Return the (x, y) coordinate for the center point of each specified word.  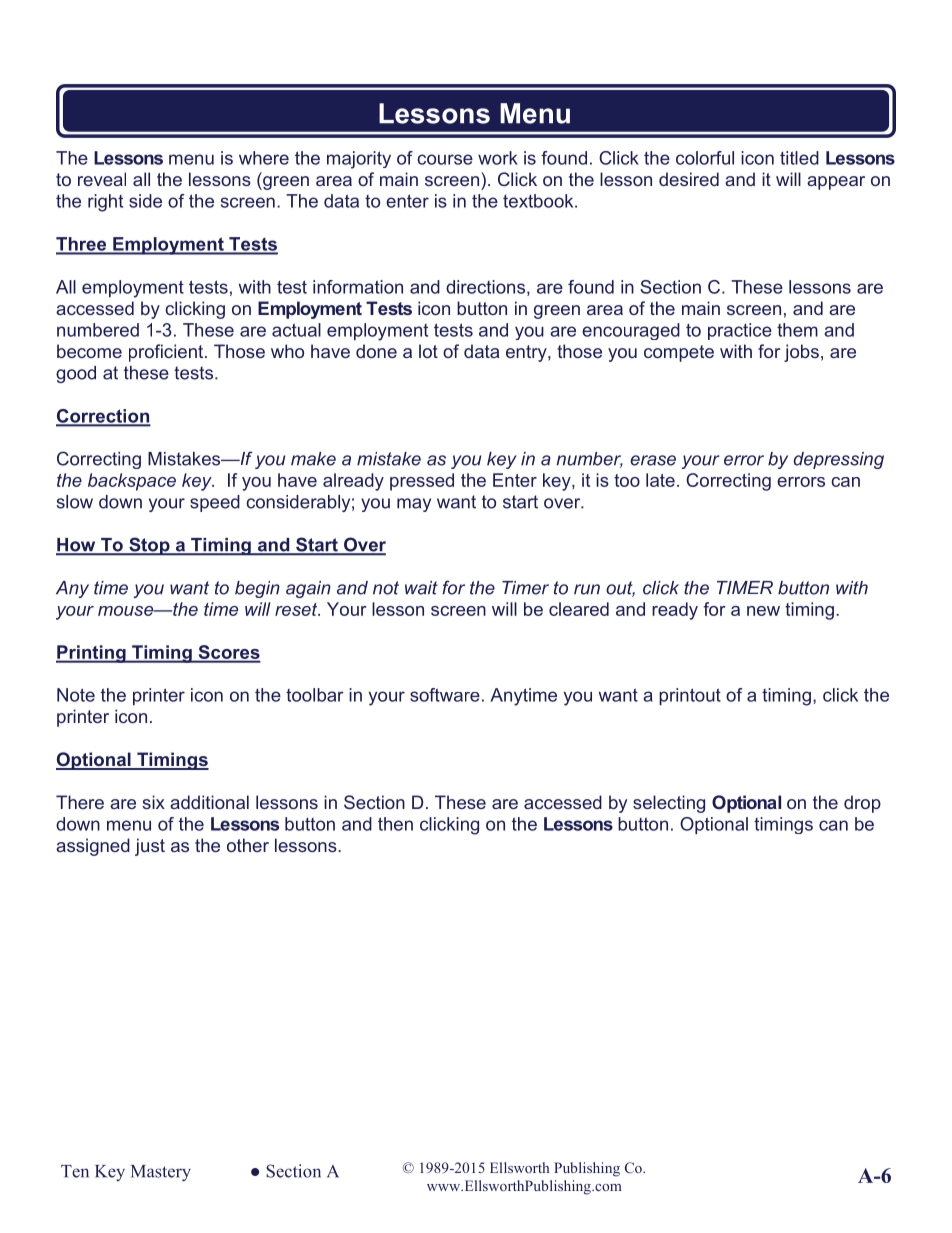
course (445, 159)
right (105, 203)
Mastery (161, 1173)
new (763, 611)
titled (799, 158)
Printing (92, 654)
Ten (75, 1171)
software (445, 695)
